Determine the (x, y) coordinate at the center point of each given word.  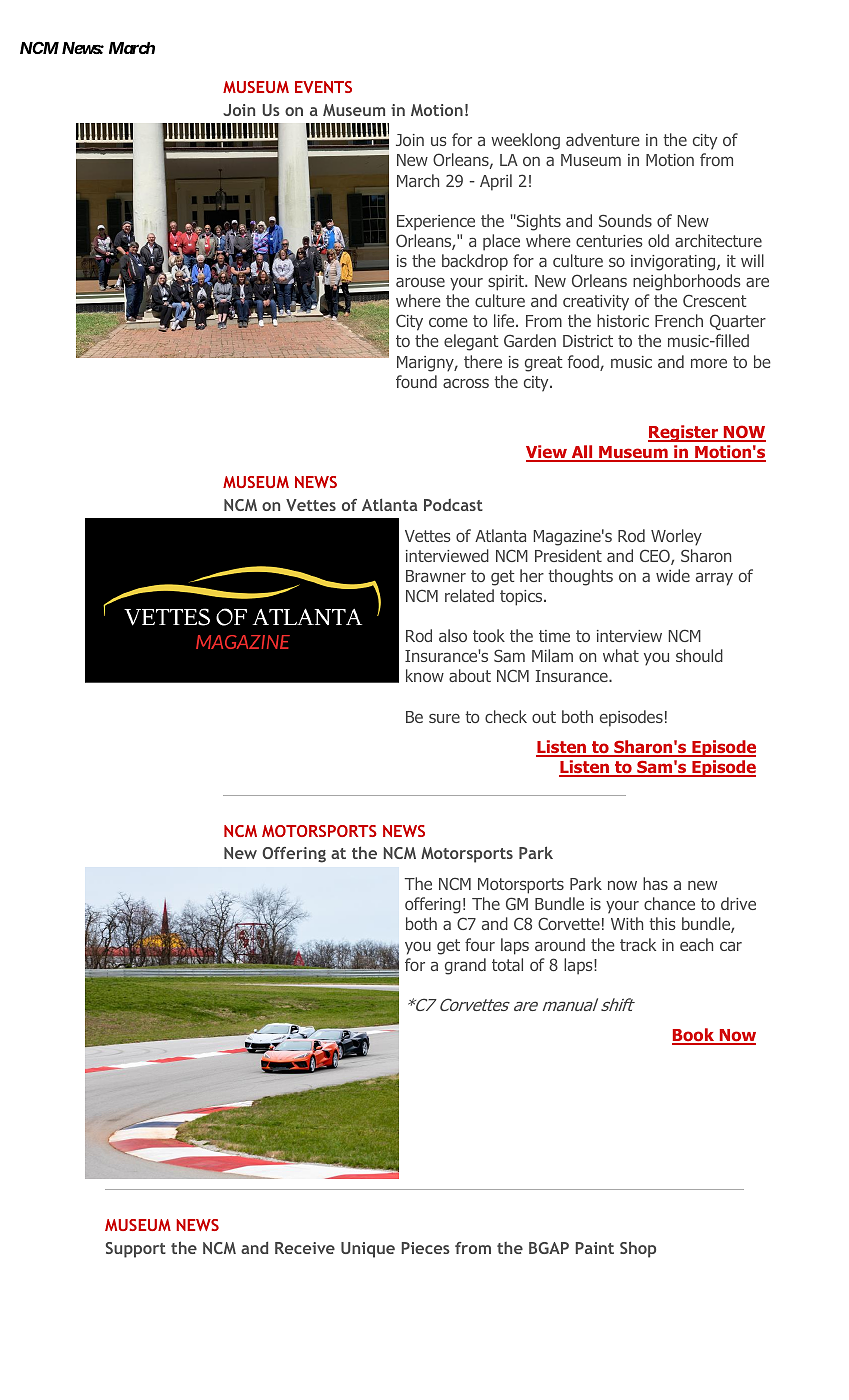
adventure (603, 139)
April (496, 182)
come (448, 322)
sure (444, 718)
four (480, 944)
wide (673, 575)
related (469, 595)
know (425, 675)
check (506, 716)
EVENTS (323, 87)
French (679, 320)
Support (136, 1250)
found (416, 381)
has (655, 883)
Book (694, 1036)
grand (465, 966)
